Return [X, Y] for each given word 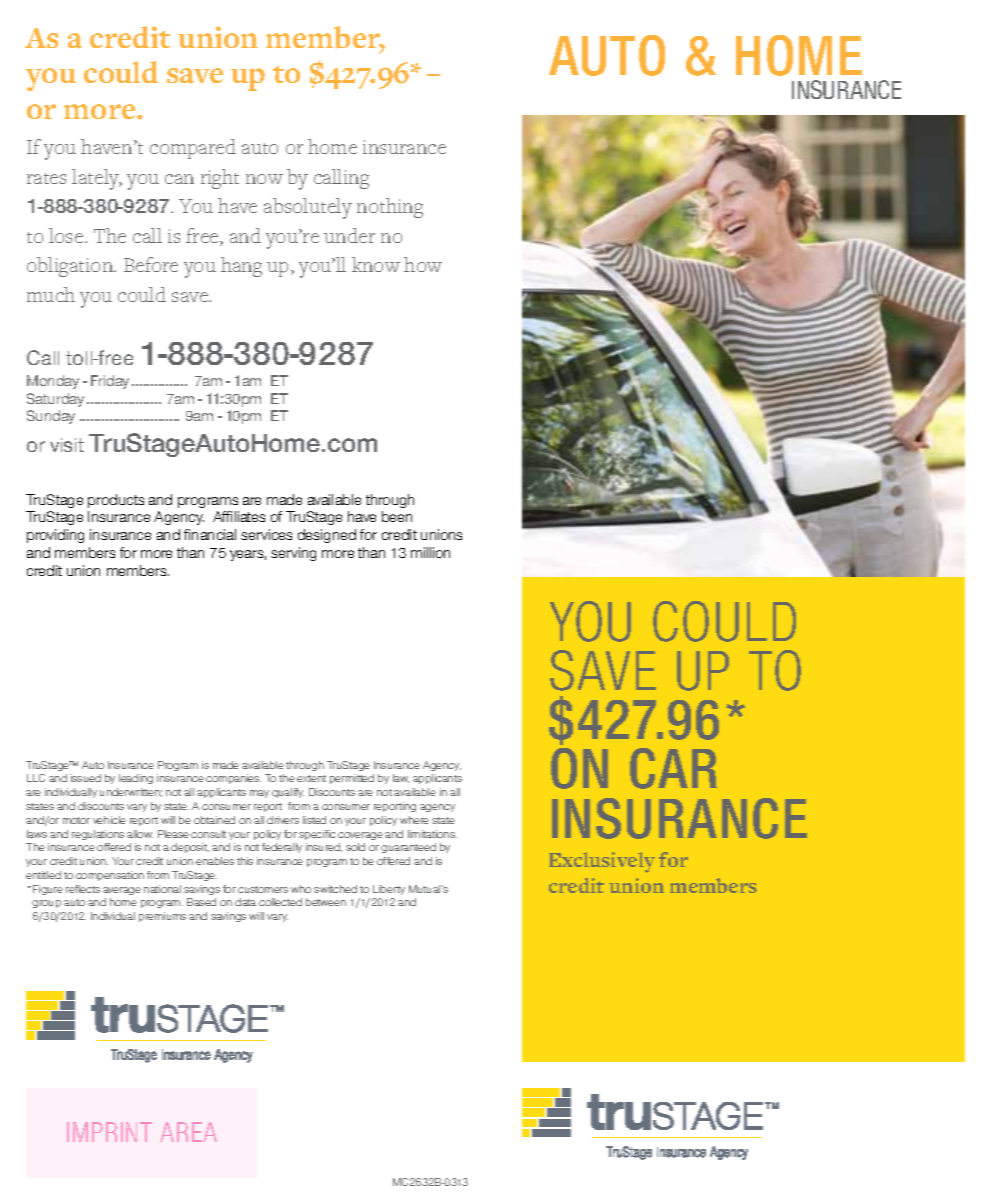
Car [673, 768]
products [116, 501]
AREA [188, 1132]
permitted [352, 779]
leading [136, 779]
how [423, 264]
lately [97, 179]
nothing [390, 208]
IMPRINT [109, 1132]
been [397, 516]
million [430, 552]
